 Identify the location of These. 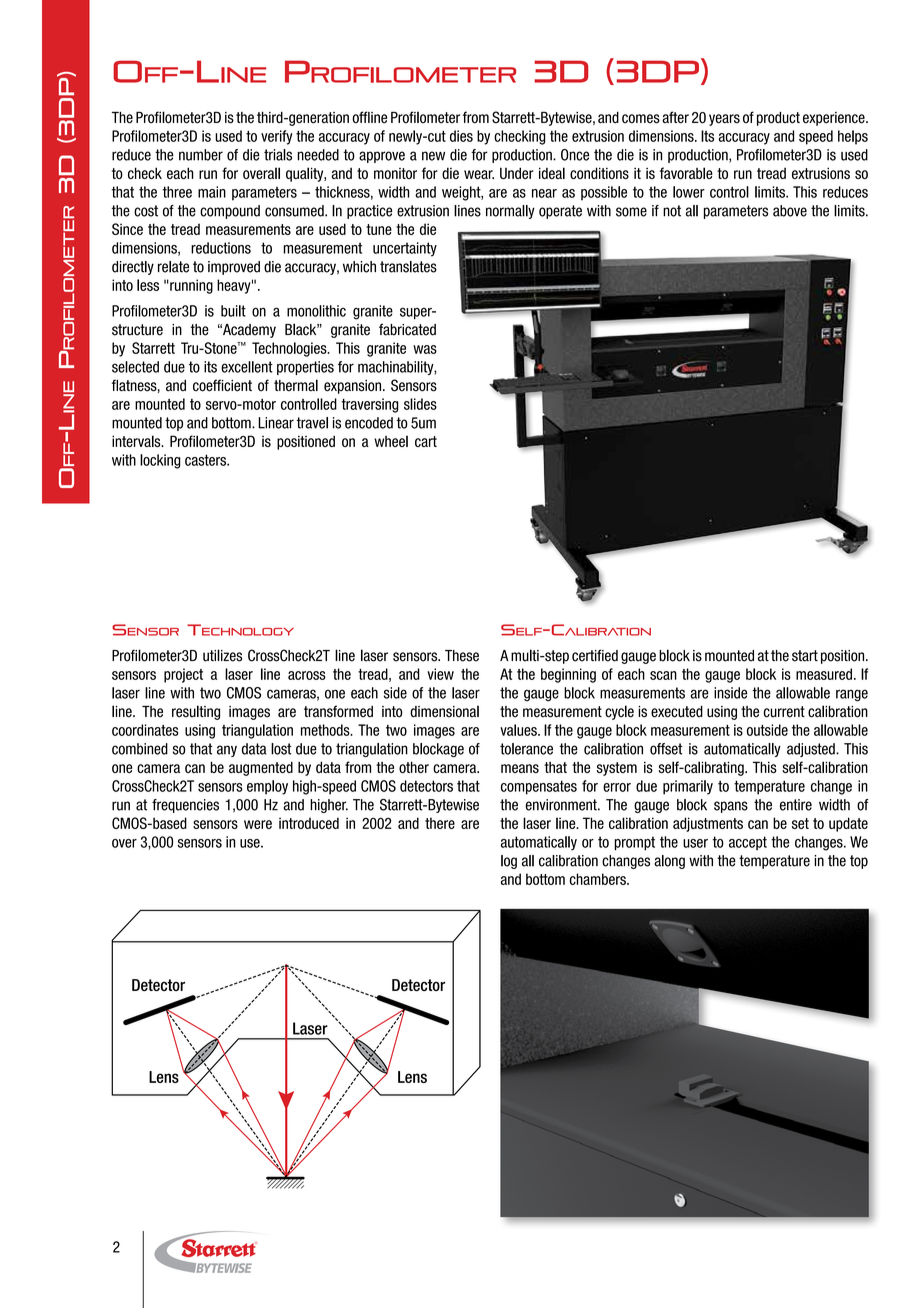
(462, 656).
